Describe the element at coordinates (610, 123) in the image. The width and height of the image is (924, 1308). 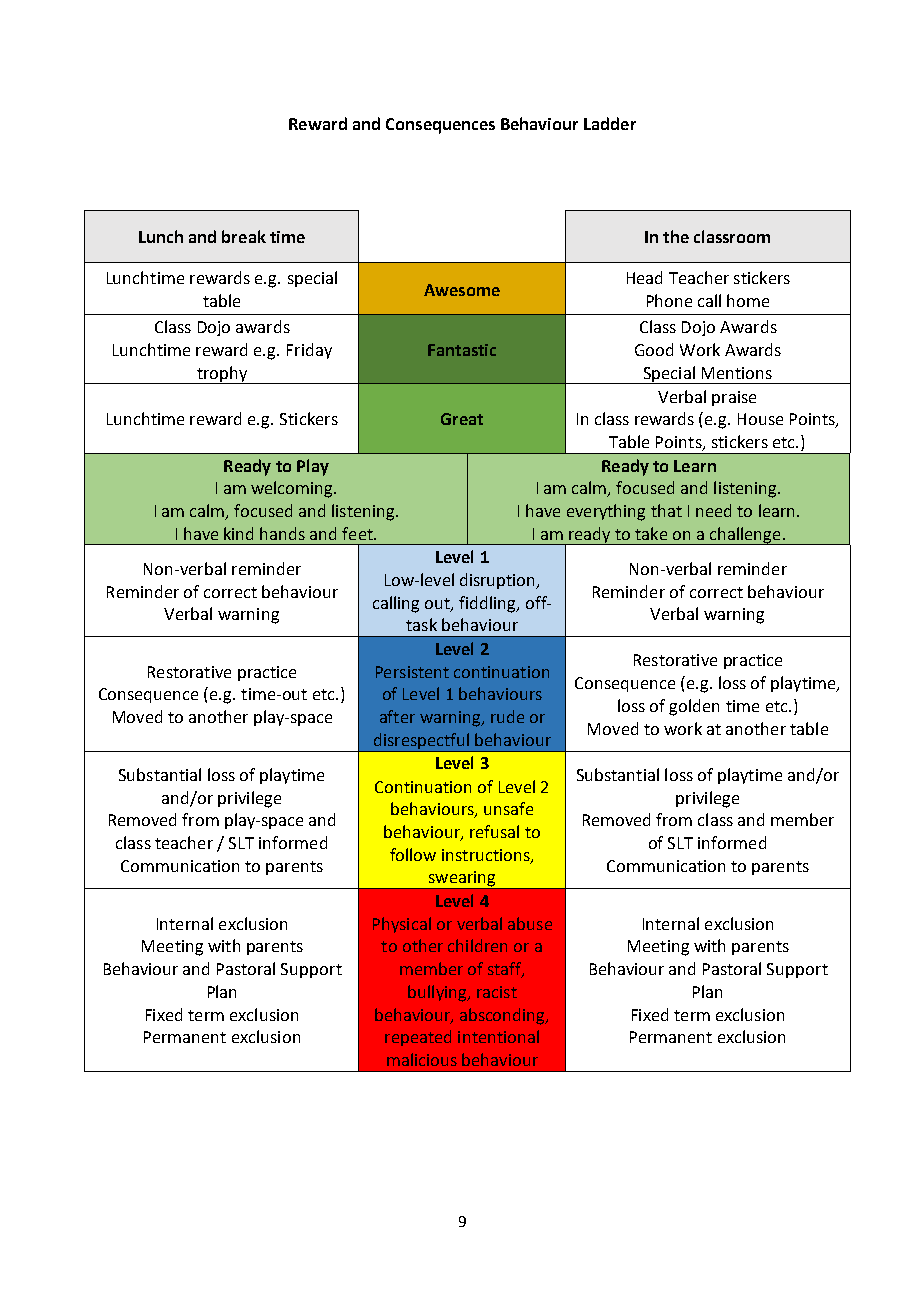
I see `Ladder` at that location.
